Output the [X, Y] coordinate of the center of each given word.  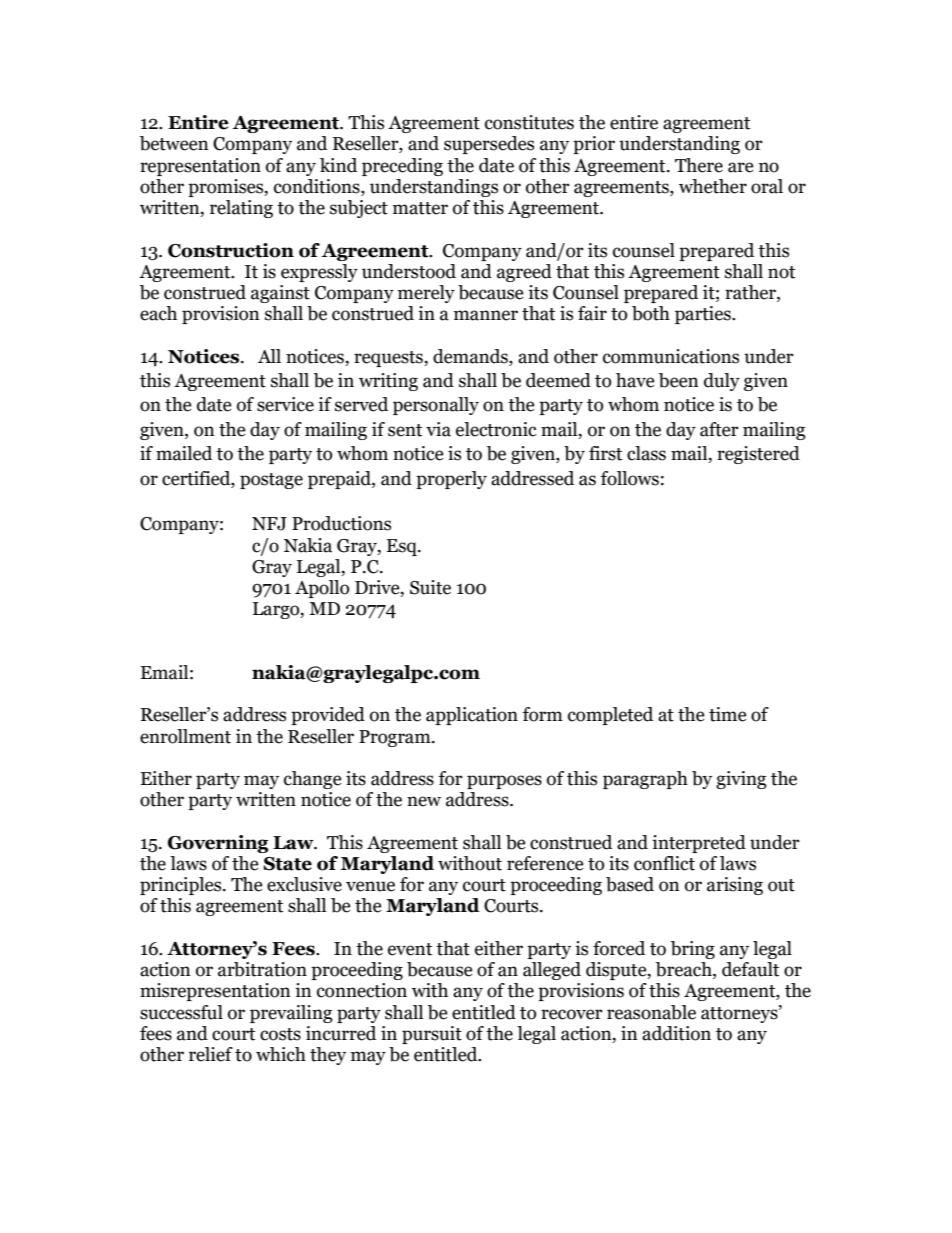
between [174, 143]
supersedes [489, 145]
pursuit [432, 1035]
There [699, 165]
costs [280, 1034]
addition [676, 1033]
